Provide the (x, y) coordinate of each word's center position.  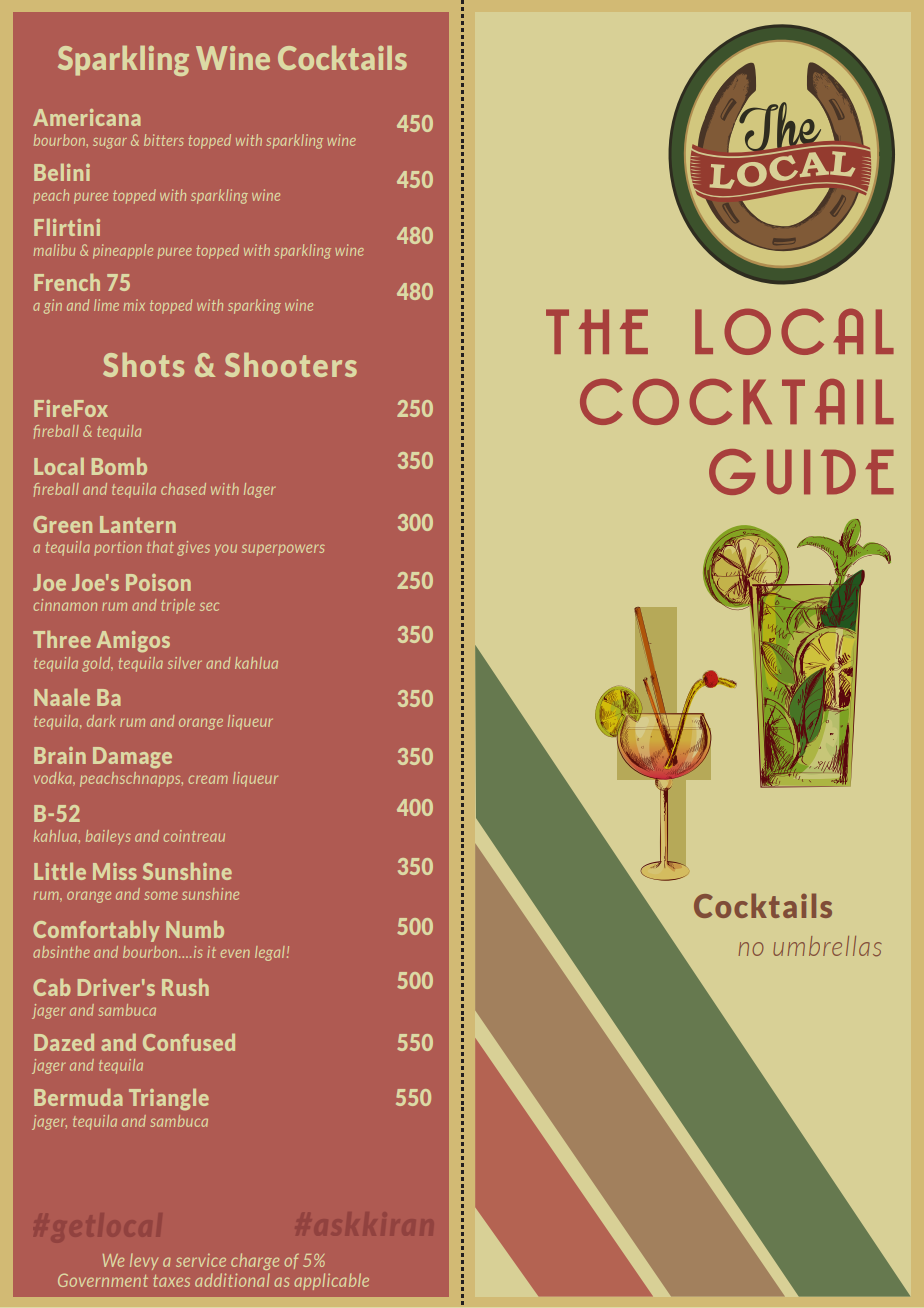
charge (255, 1261)
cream (208, 779)
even (235, 953)
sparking (254, 306)
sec (209, 606)
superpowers (283, 550)
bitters (164, 140)
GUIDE (801, 472)
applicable (331, 1281)
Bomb (119, 466)
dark (101, 721)
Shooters (291, 365)
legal (270, 953)
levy (144, 1262)
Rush (185, 987)
